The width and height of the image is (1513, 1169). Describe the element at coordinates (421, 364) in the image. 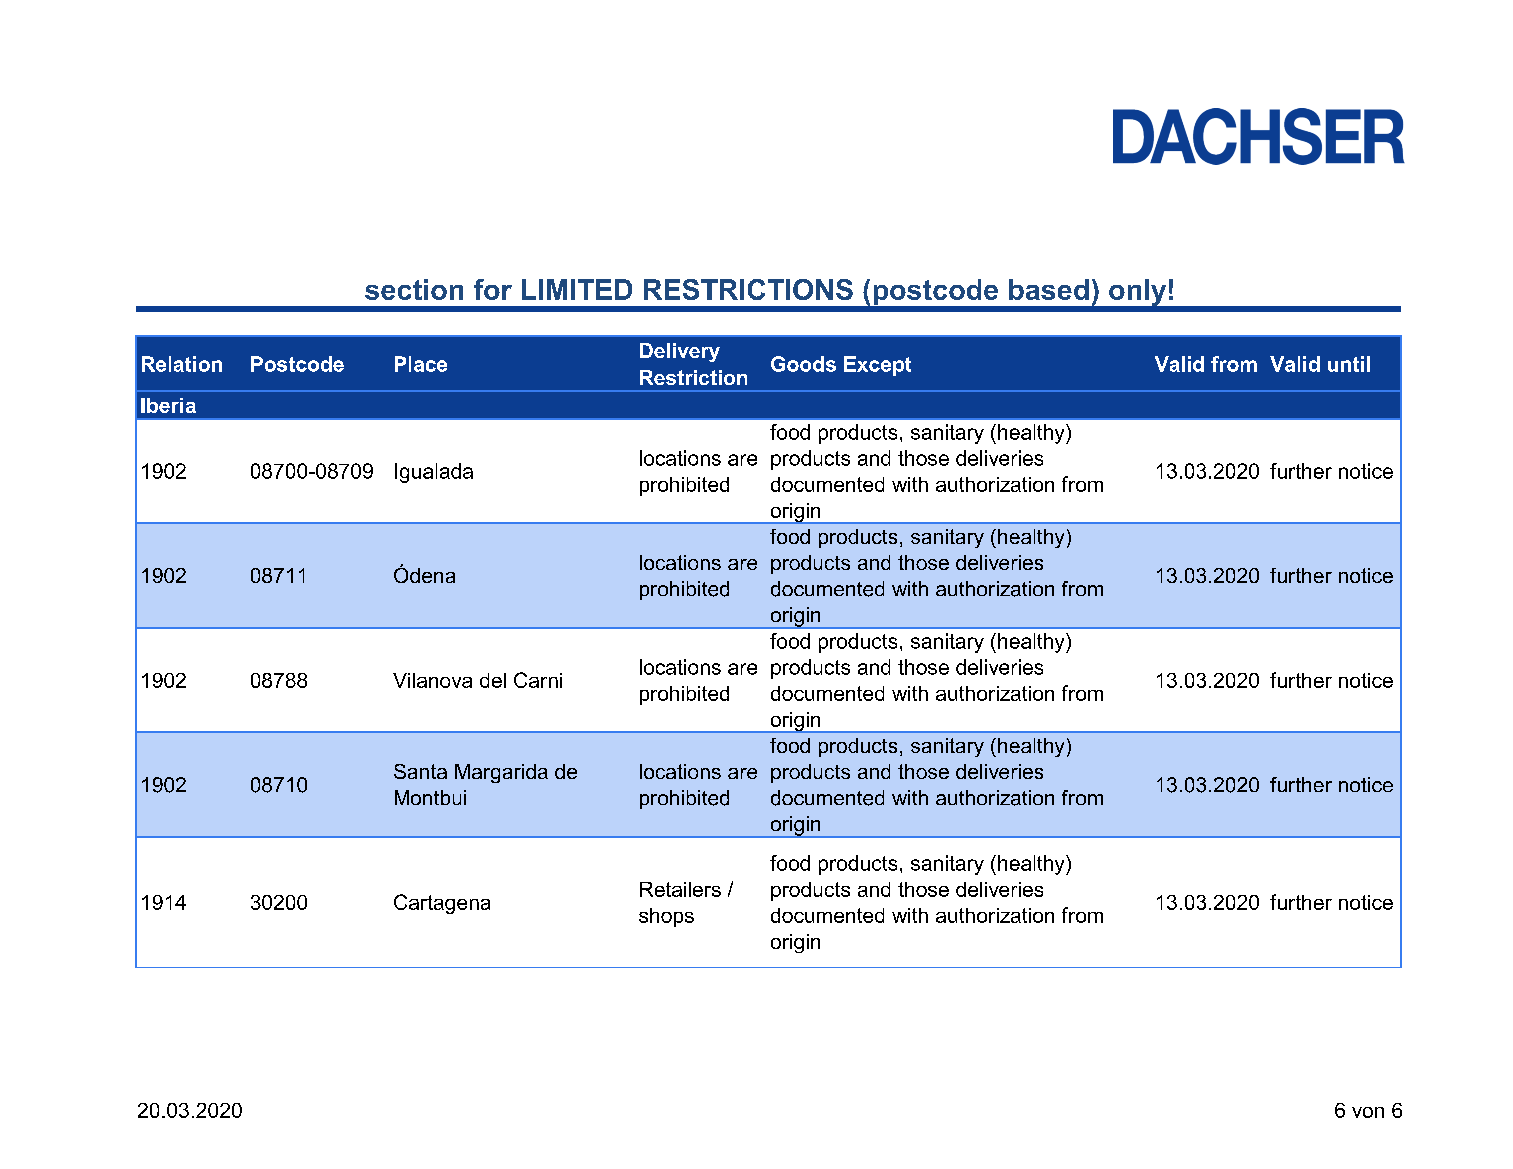

I see `Place` at that location.
